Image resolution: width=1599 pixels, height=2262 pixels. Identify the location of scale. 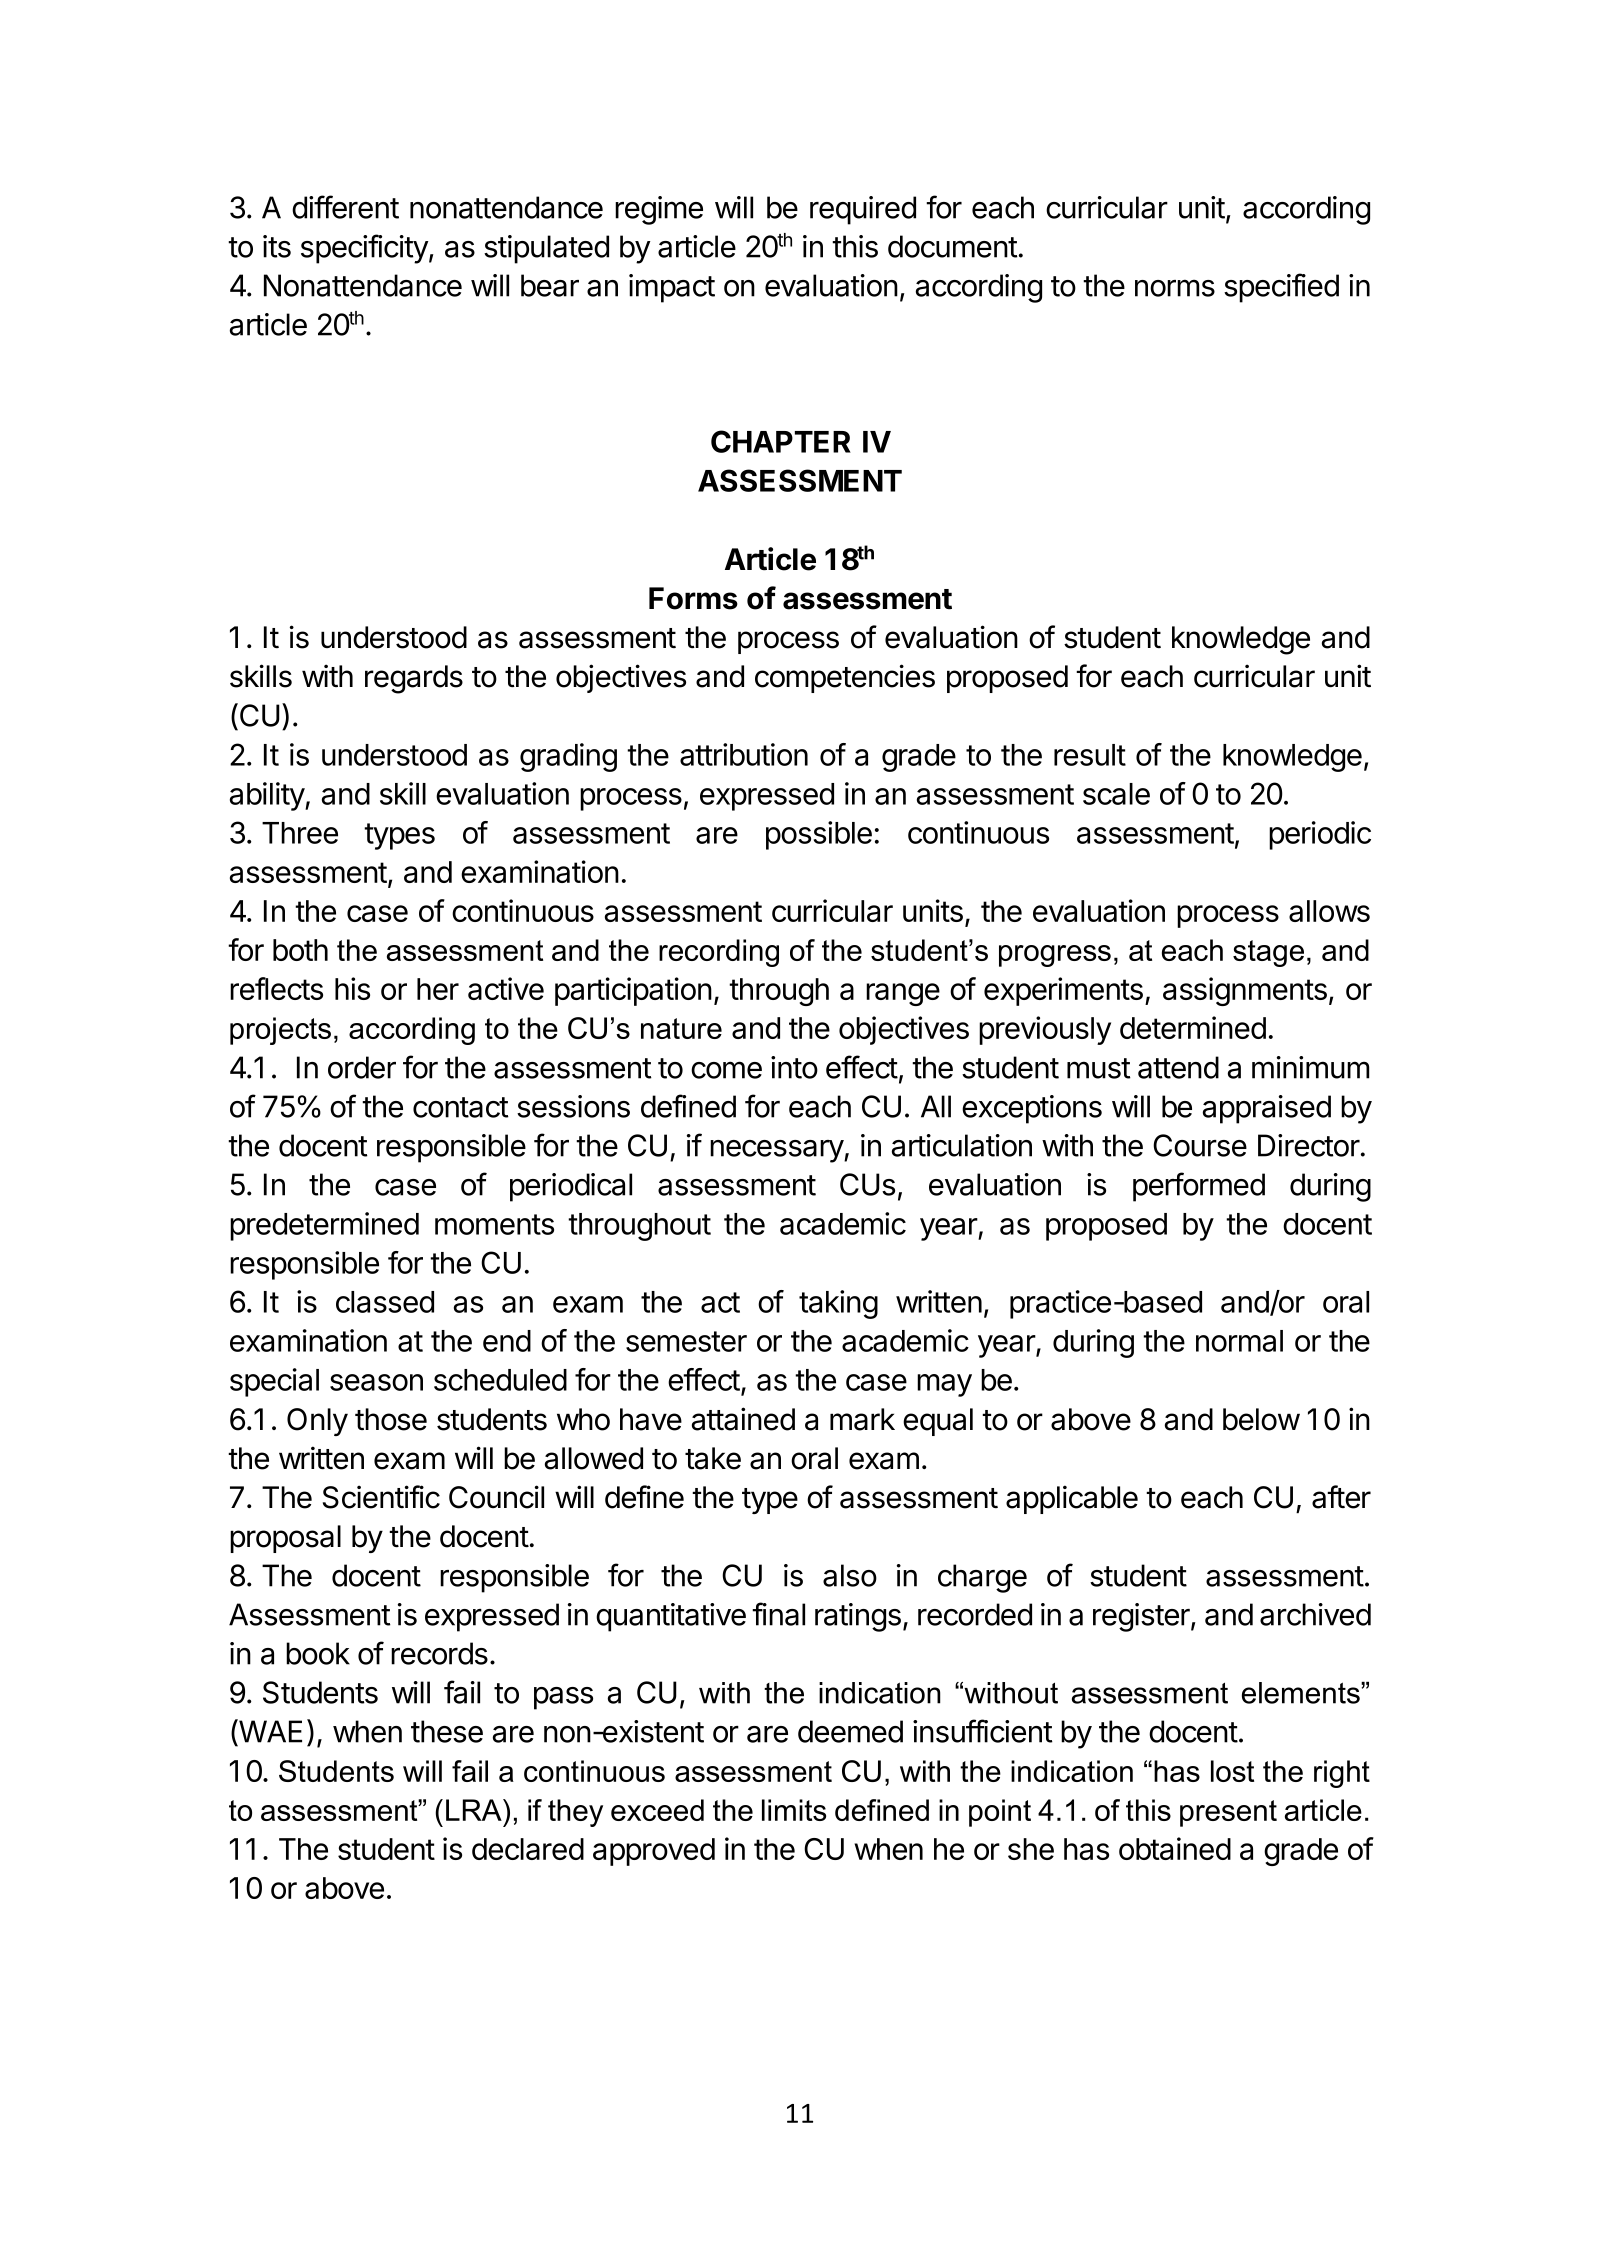
(1116, 794).
